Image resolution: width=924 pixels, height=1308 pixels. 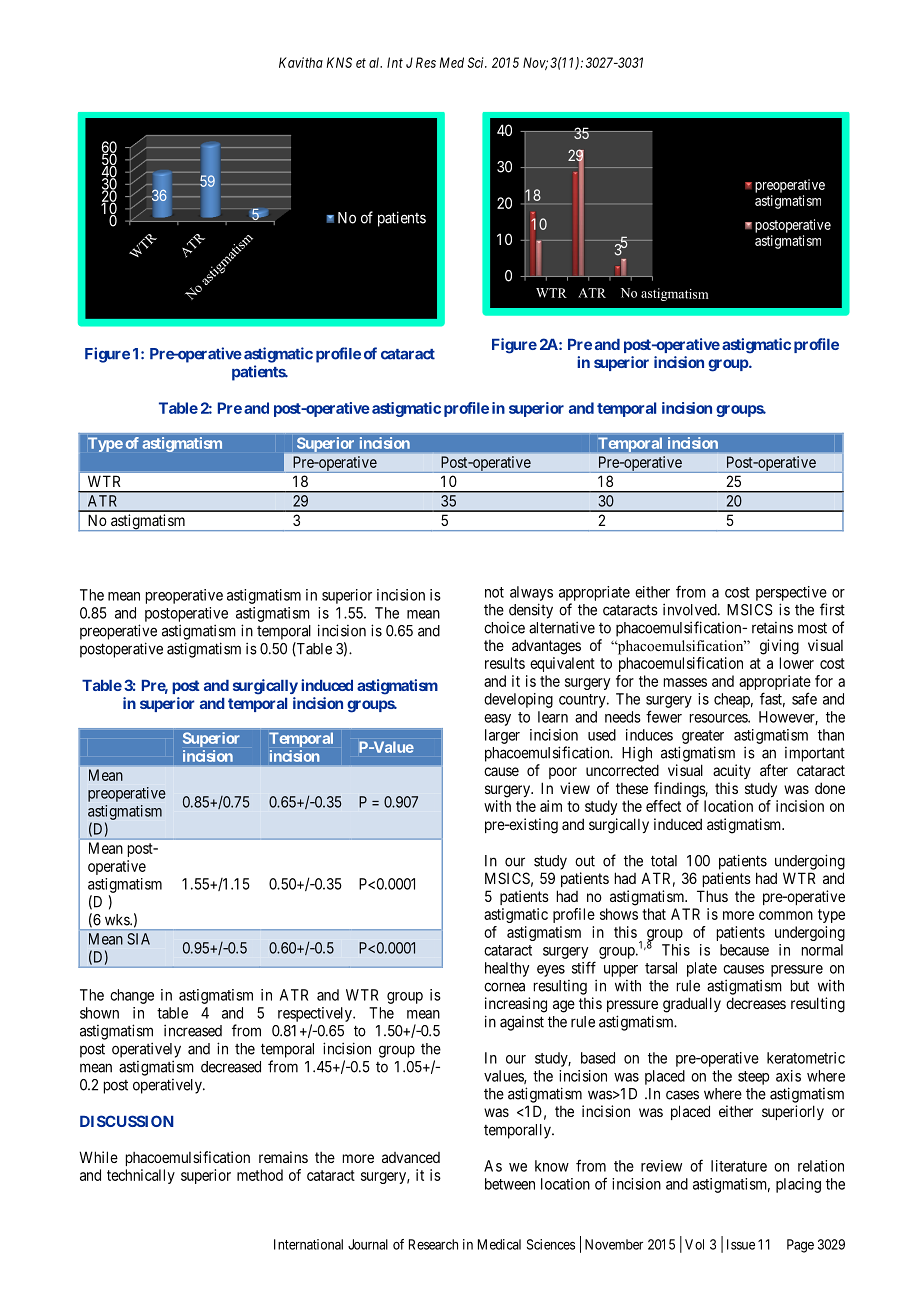 What do you see at coordinates (497, 720) in the page?
I see `easy` at bounding box center [497, 720].
